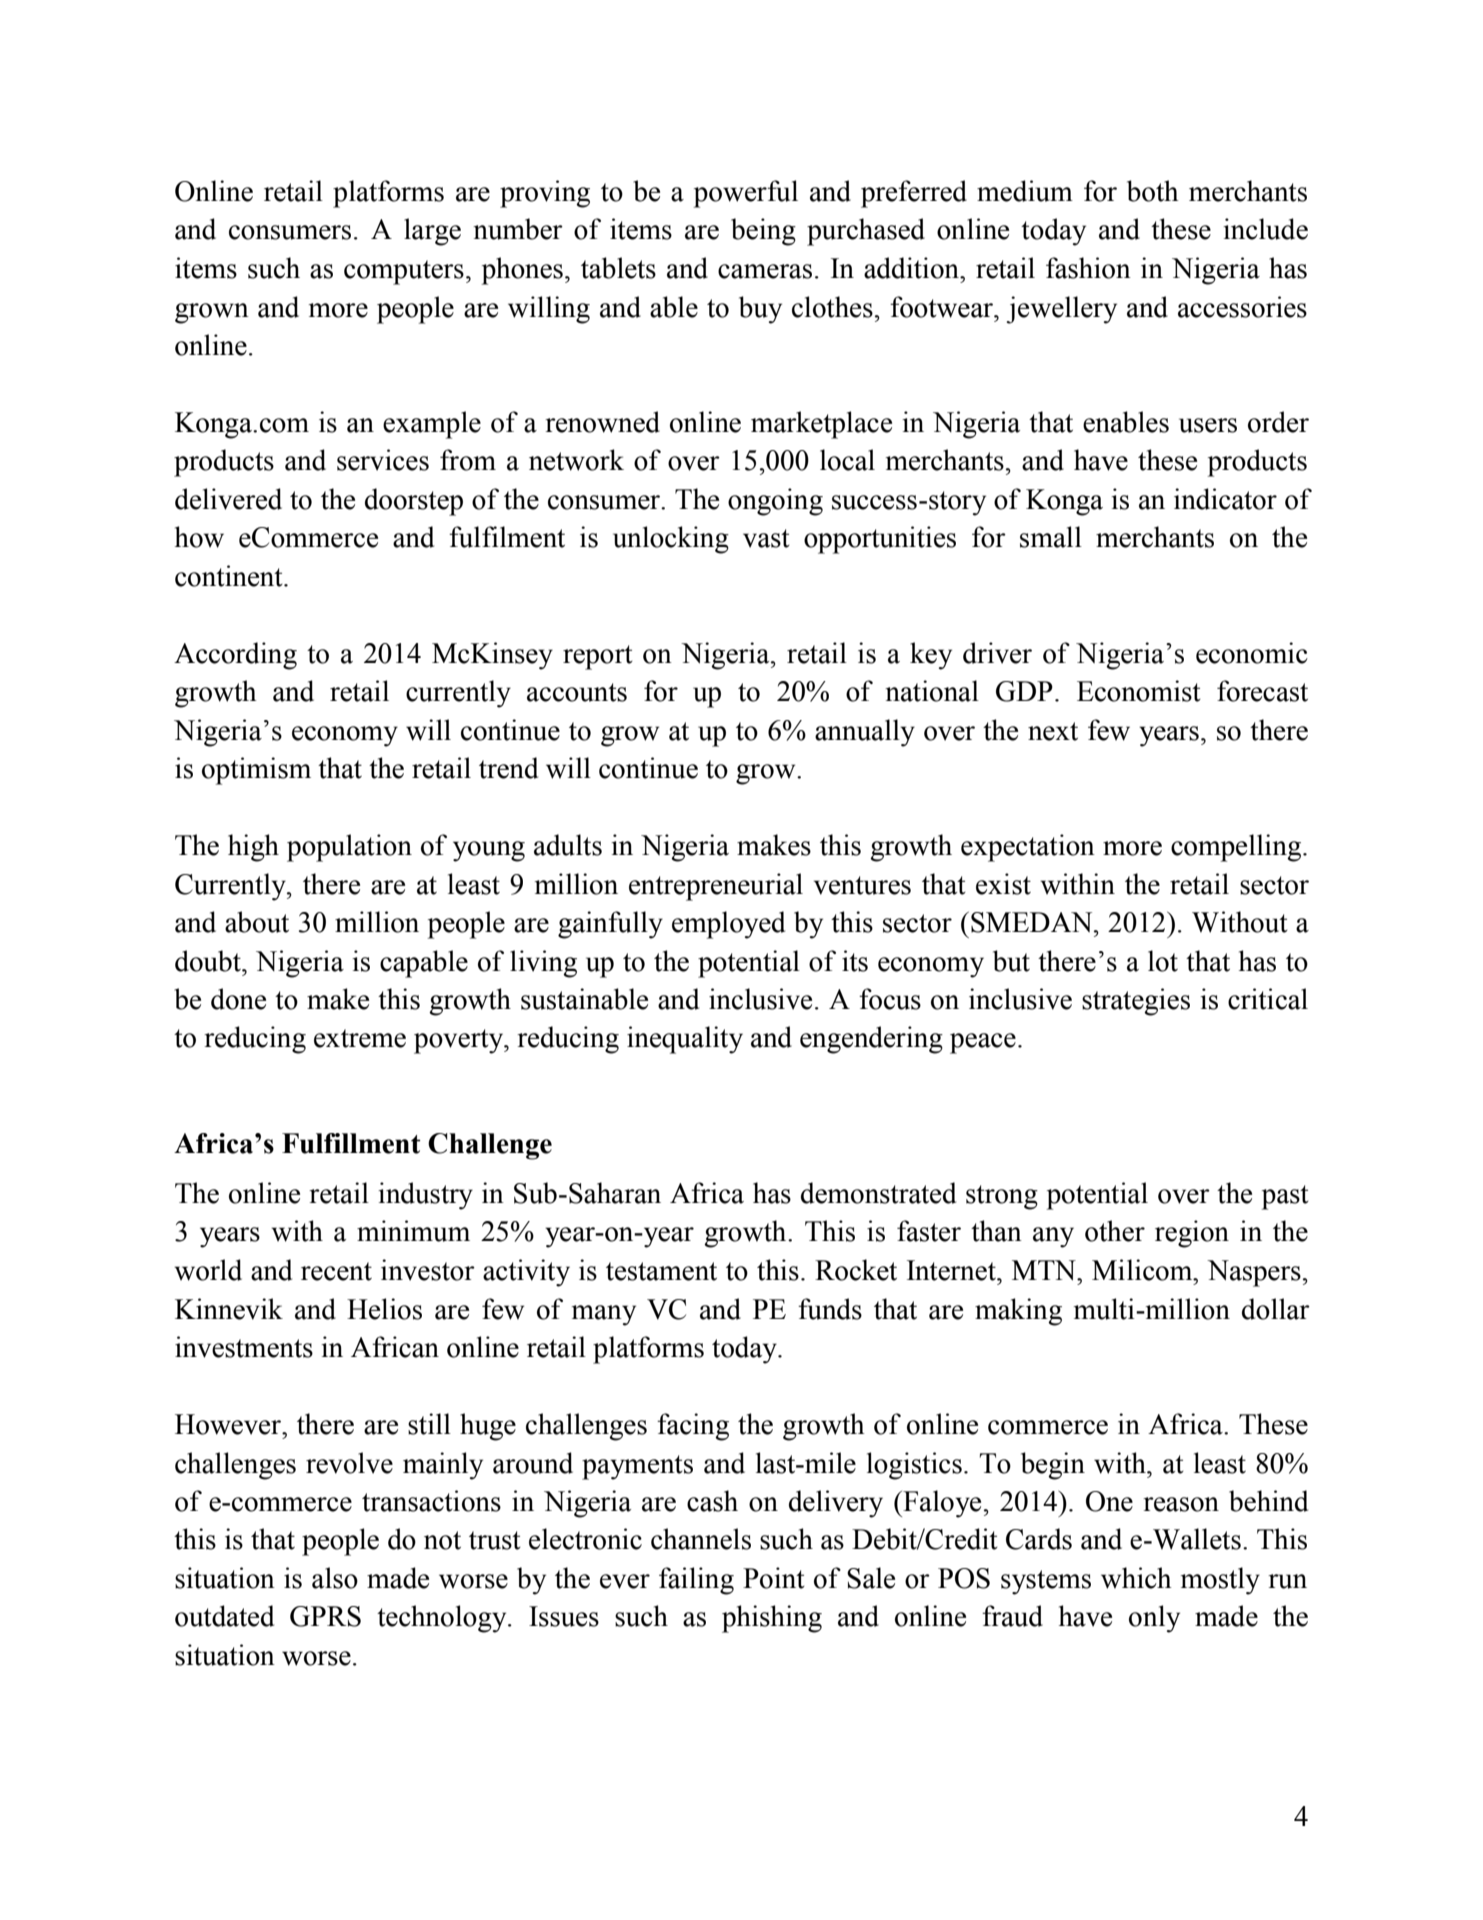 The height and width of the screenshot is (1920, 1483). I want to click on compelling, so click(1237, 848).
